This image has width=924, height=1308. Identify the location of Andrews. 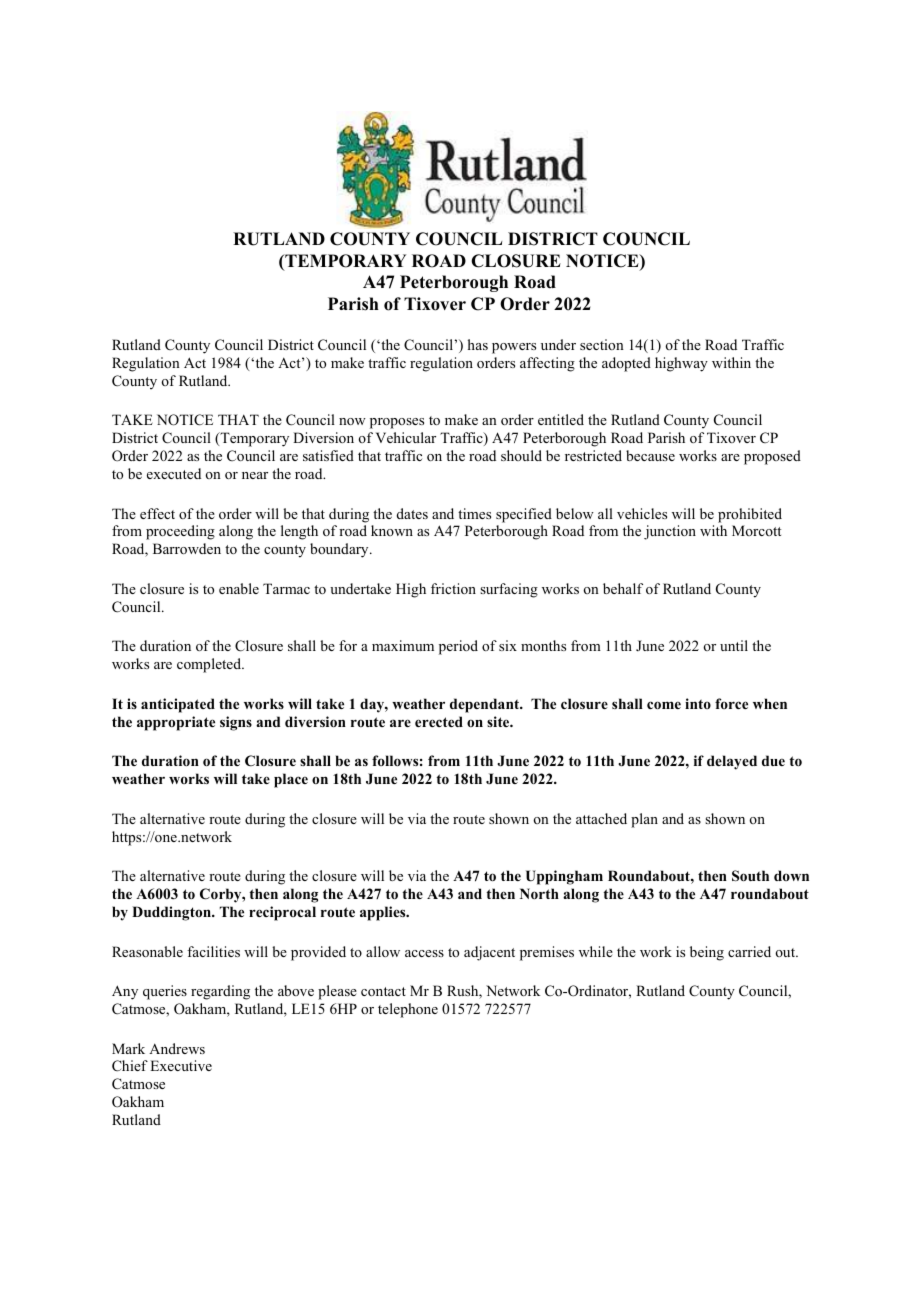
(177, 1048).
